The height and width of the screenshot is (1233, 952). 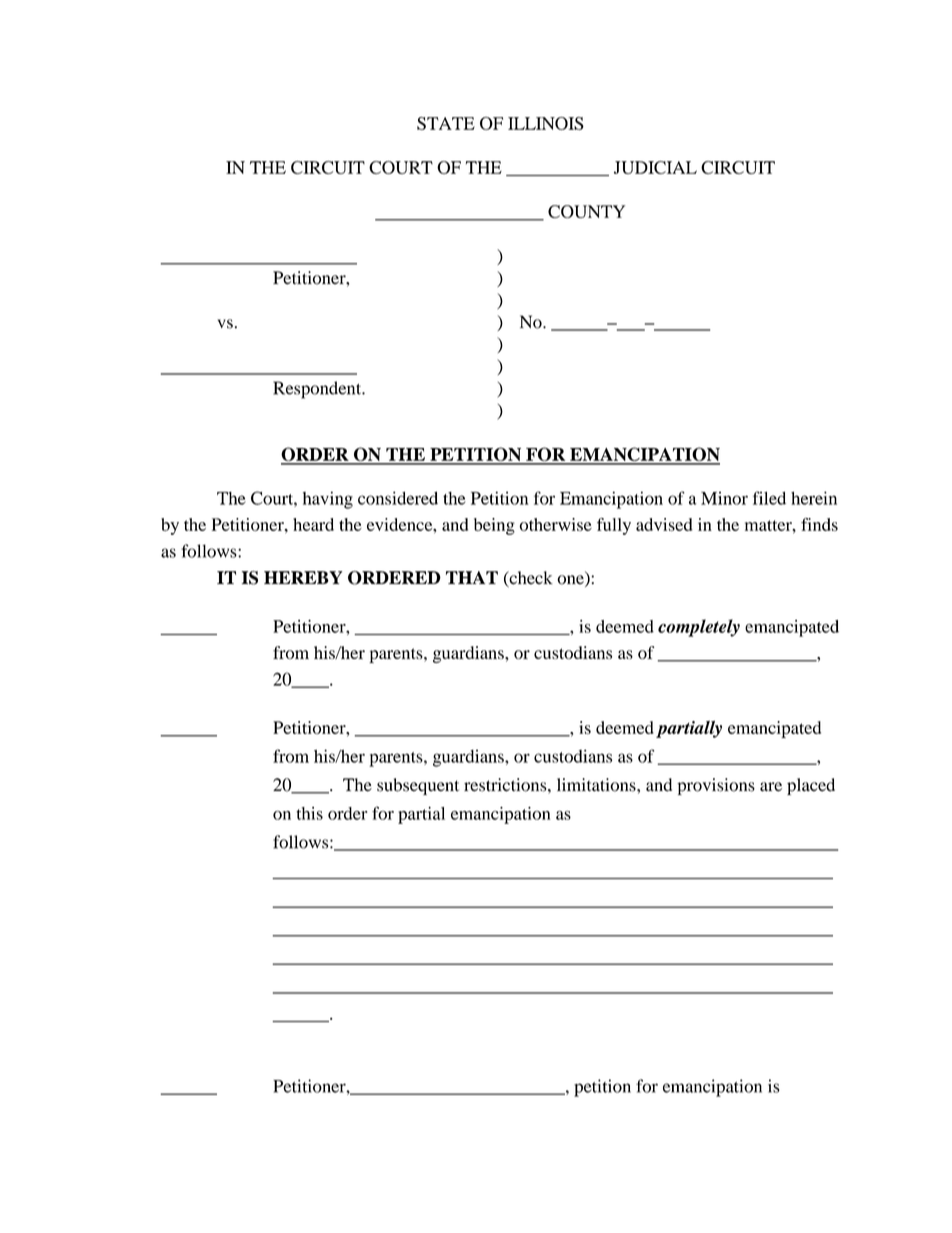 I want to click on limitations, so click(x=597, y=785).
